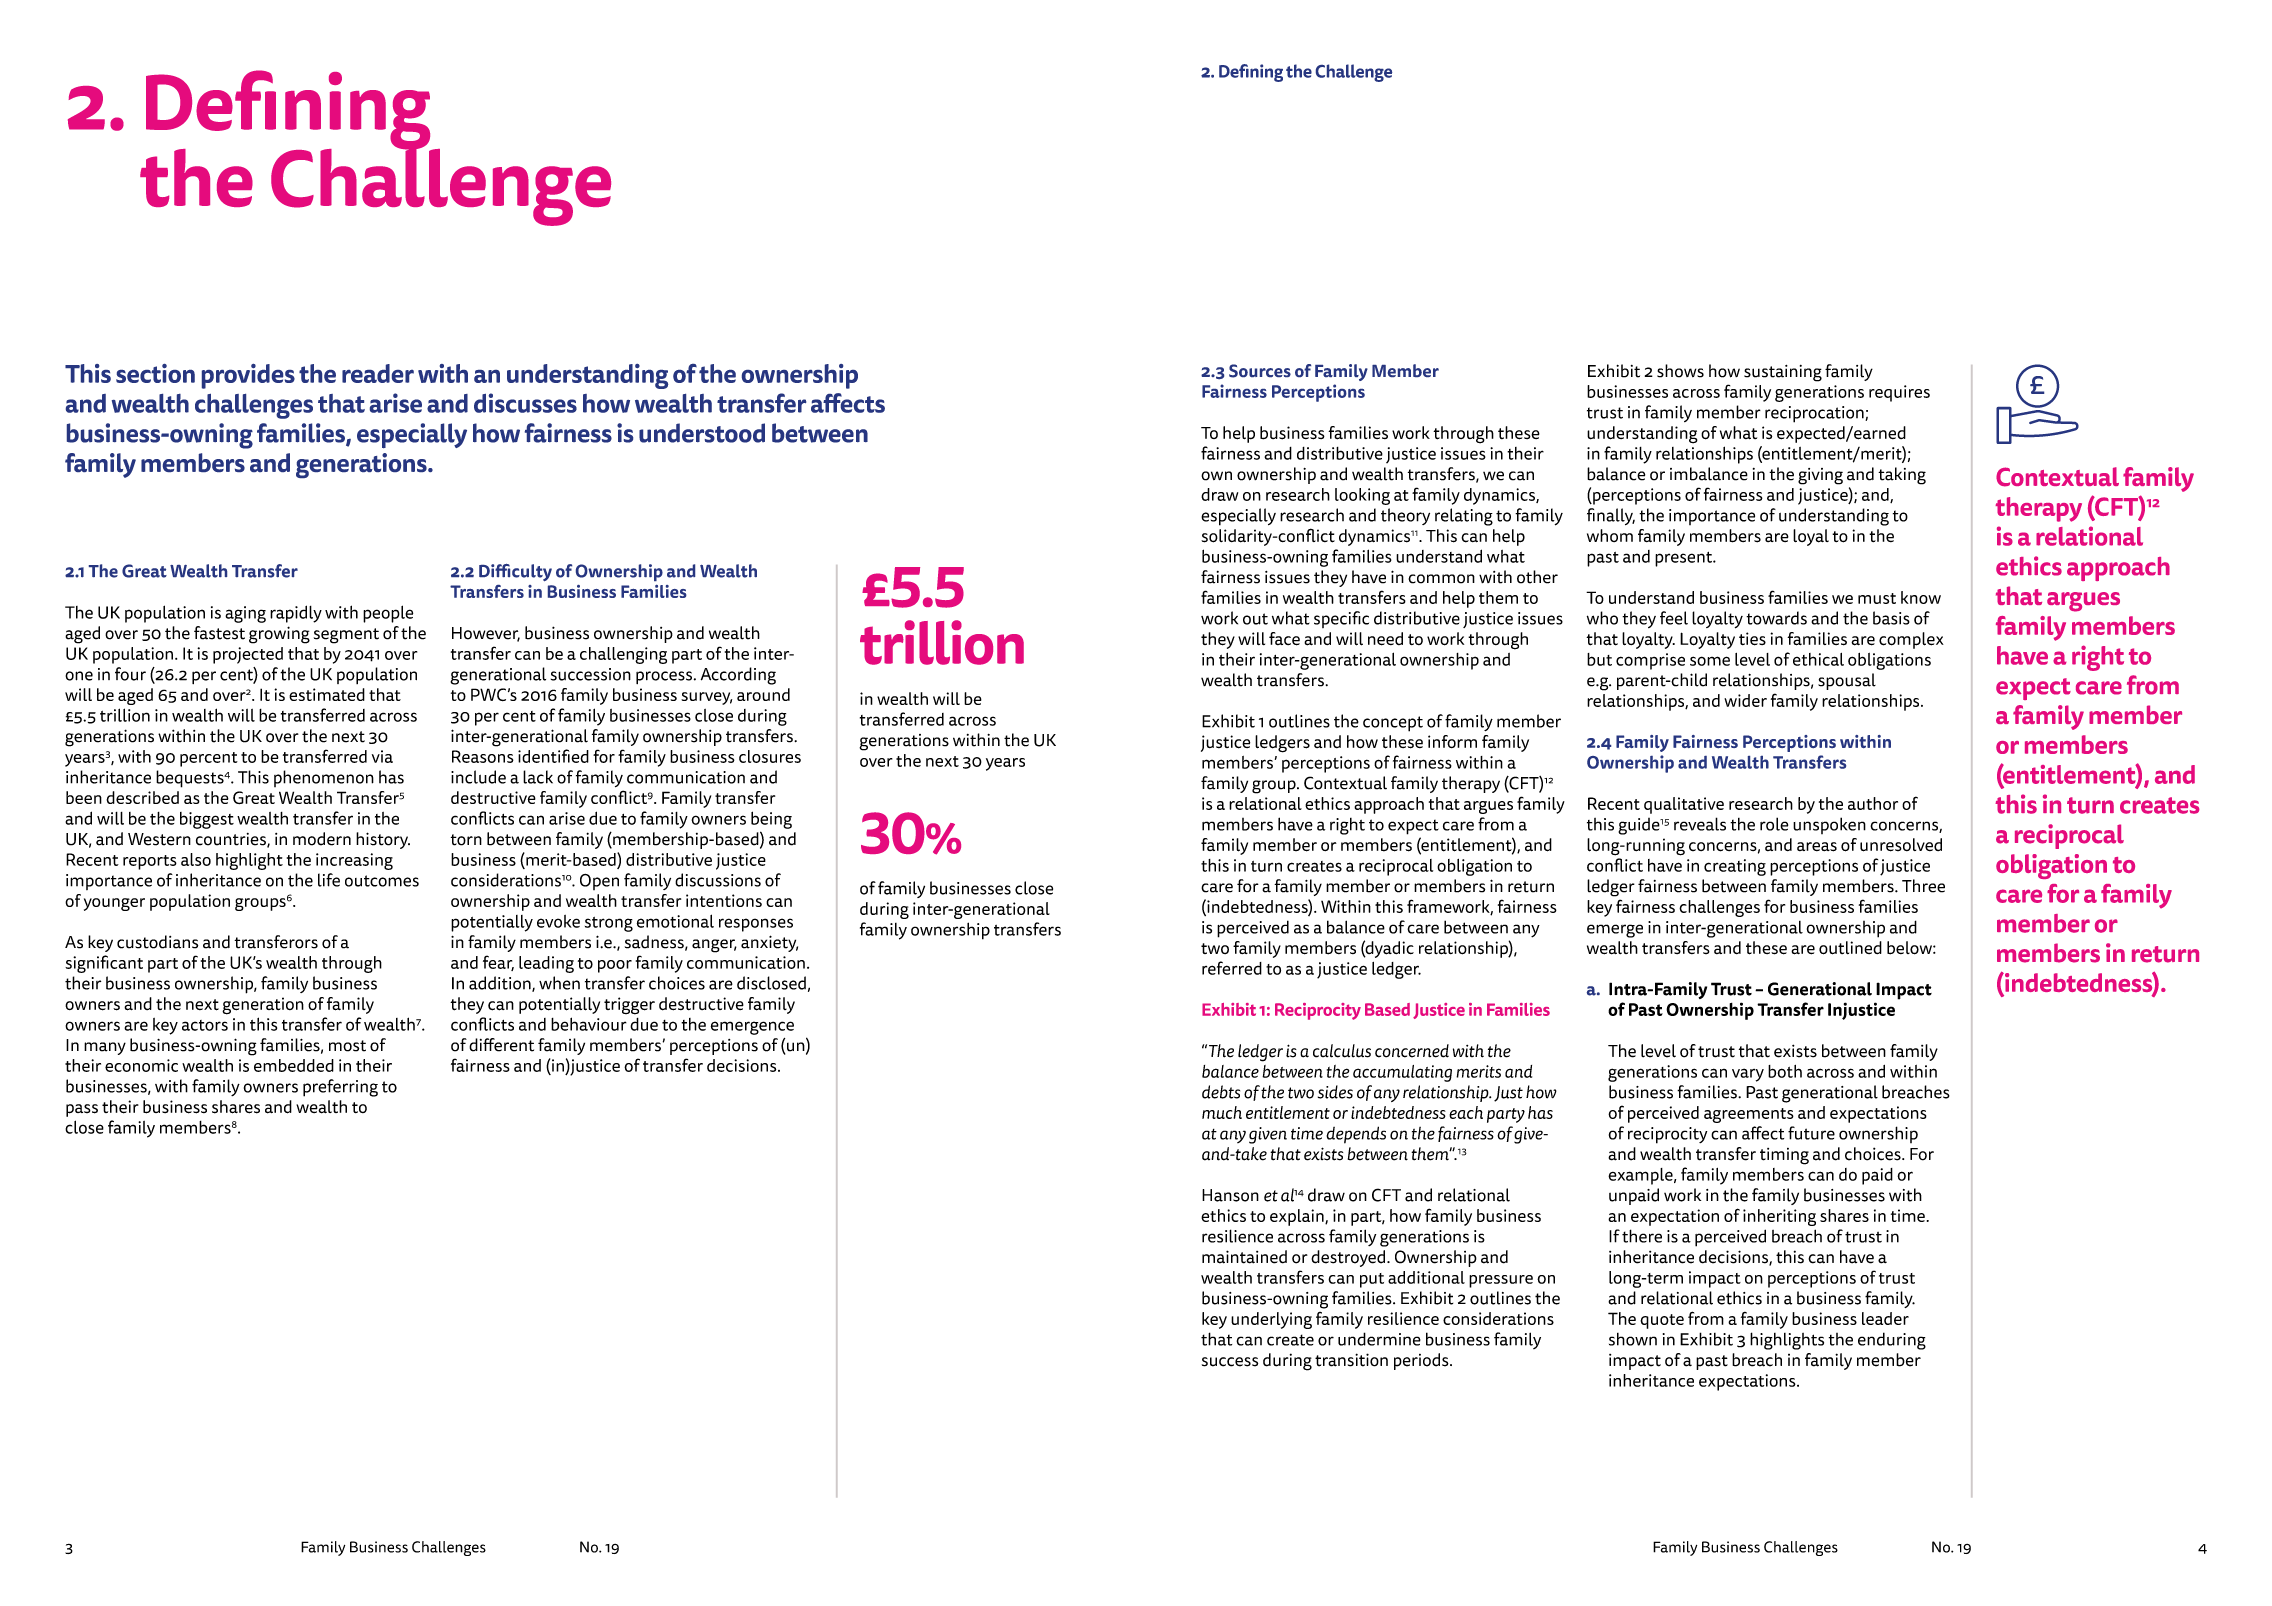  I want to click on Sources, so click(1260, 371).
